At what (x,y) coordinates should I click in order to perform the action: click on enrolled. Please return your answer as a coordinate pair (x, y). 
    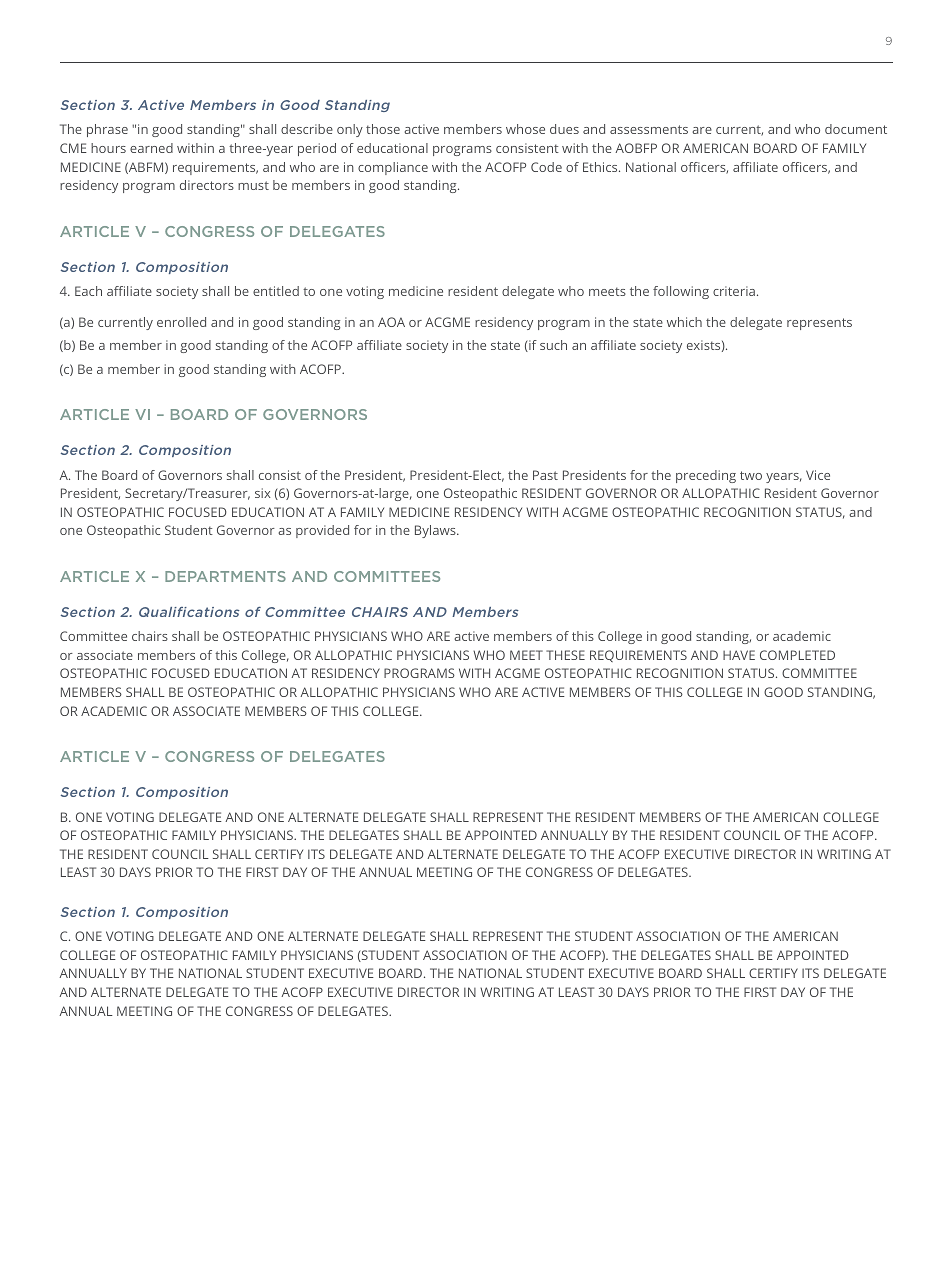
    Looking at the image, I should click on (181, 322).
